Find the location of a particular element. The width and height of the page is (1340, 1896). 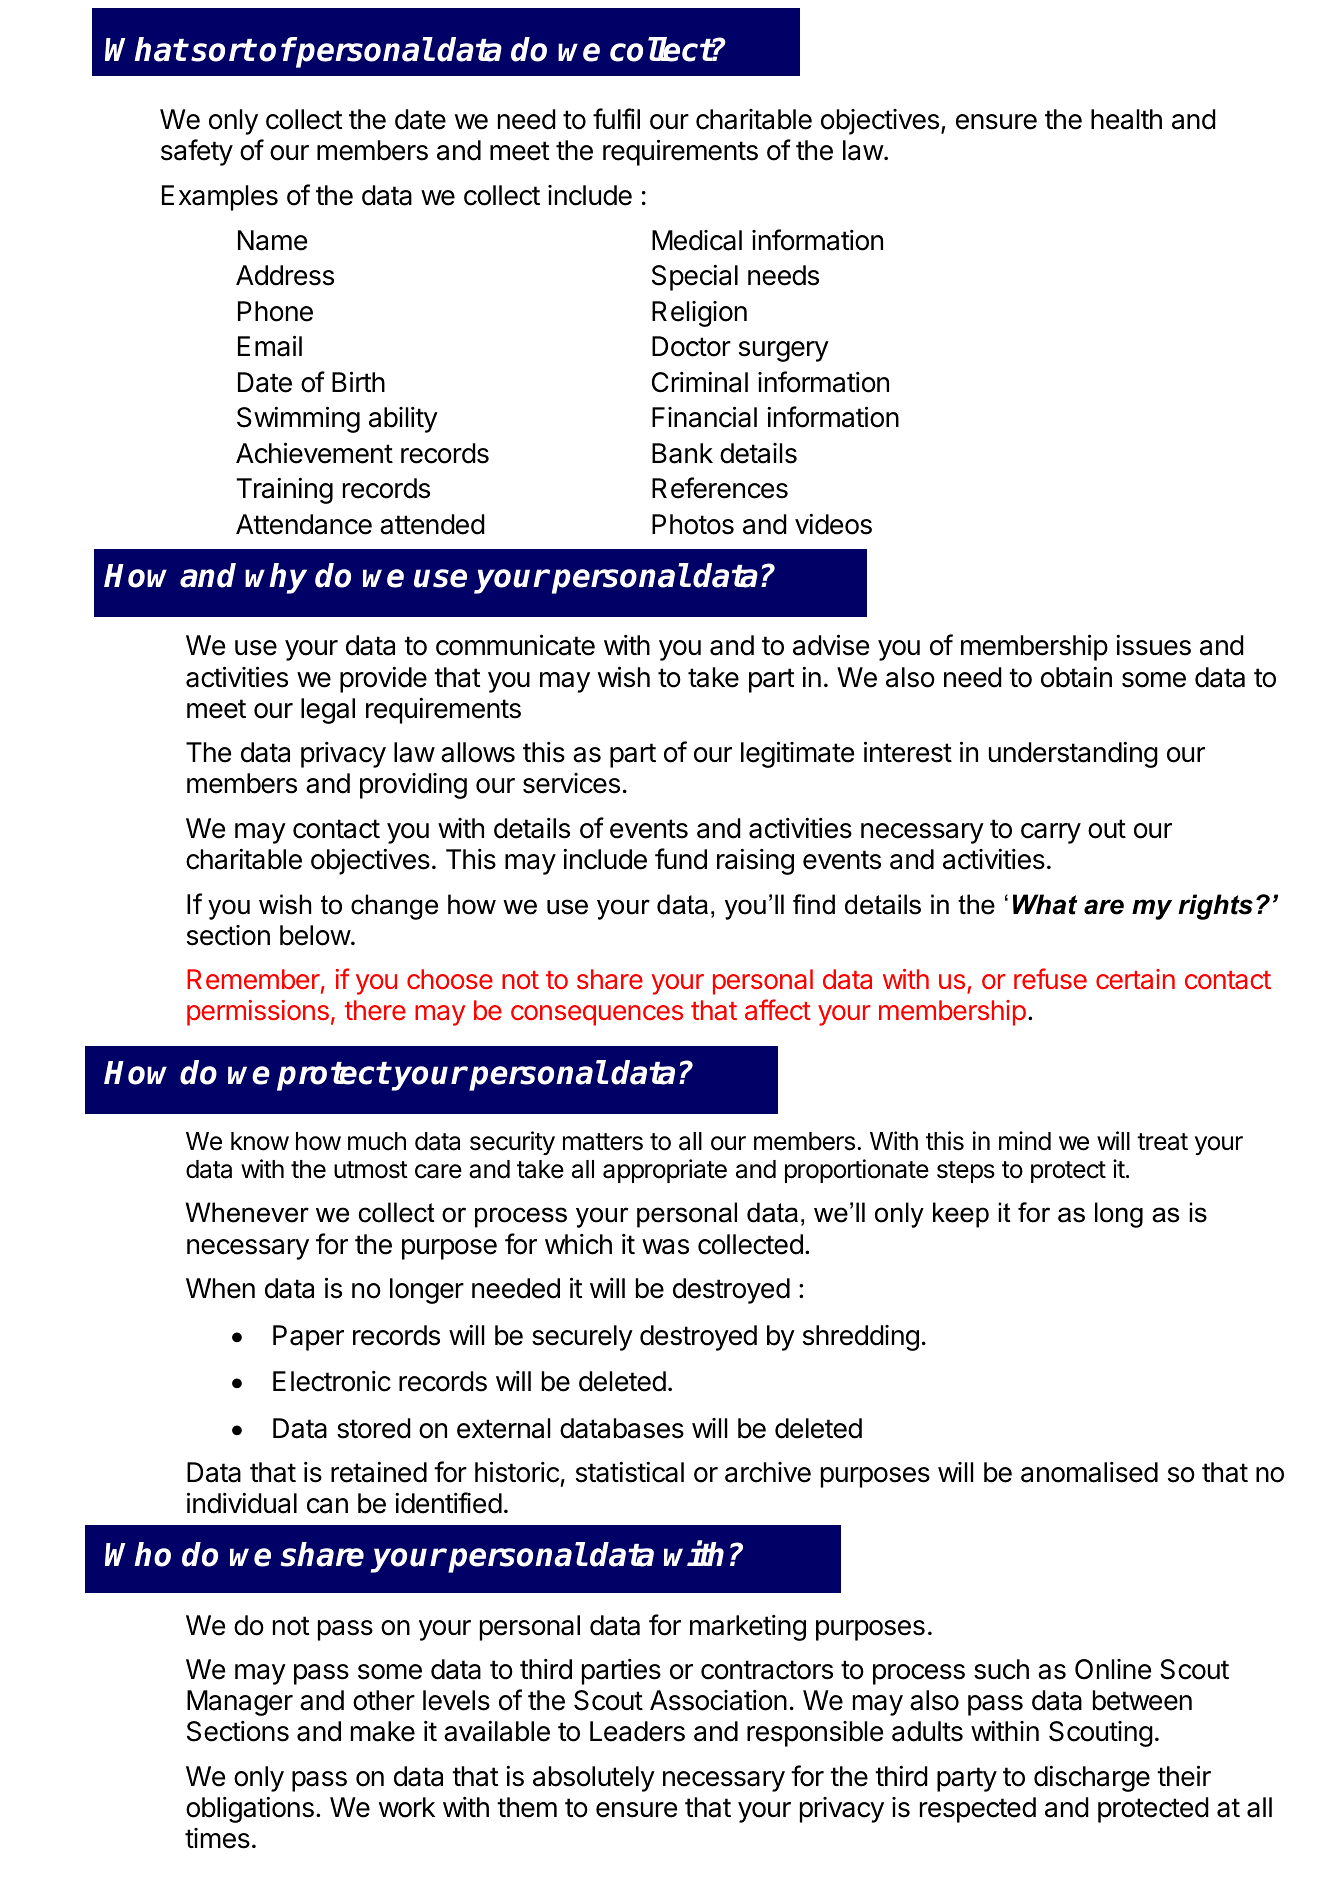

Electronic is located at coordinates (332, 1381).
